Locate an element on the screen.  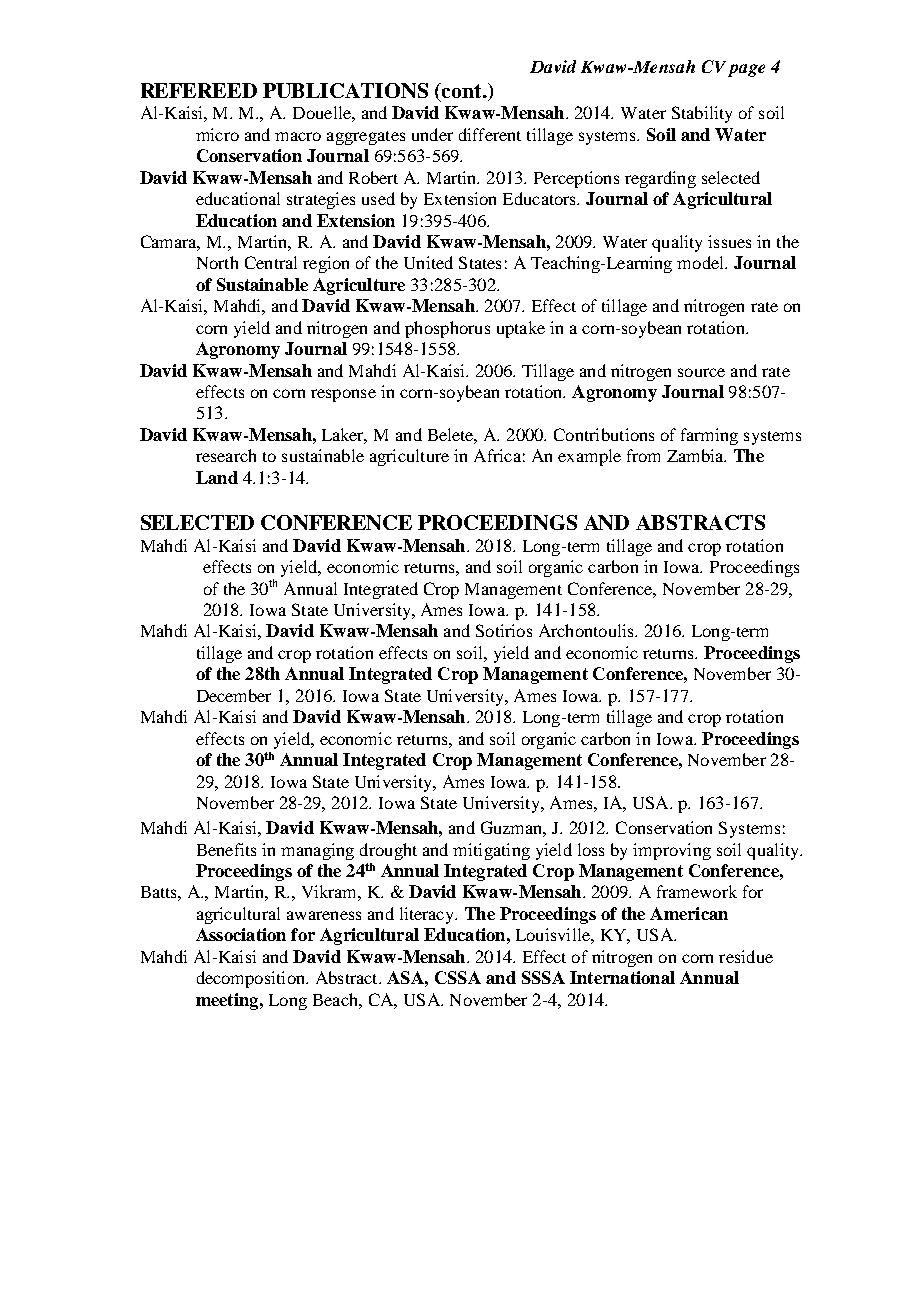
Africa is located at coordinates (497, 455).
